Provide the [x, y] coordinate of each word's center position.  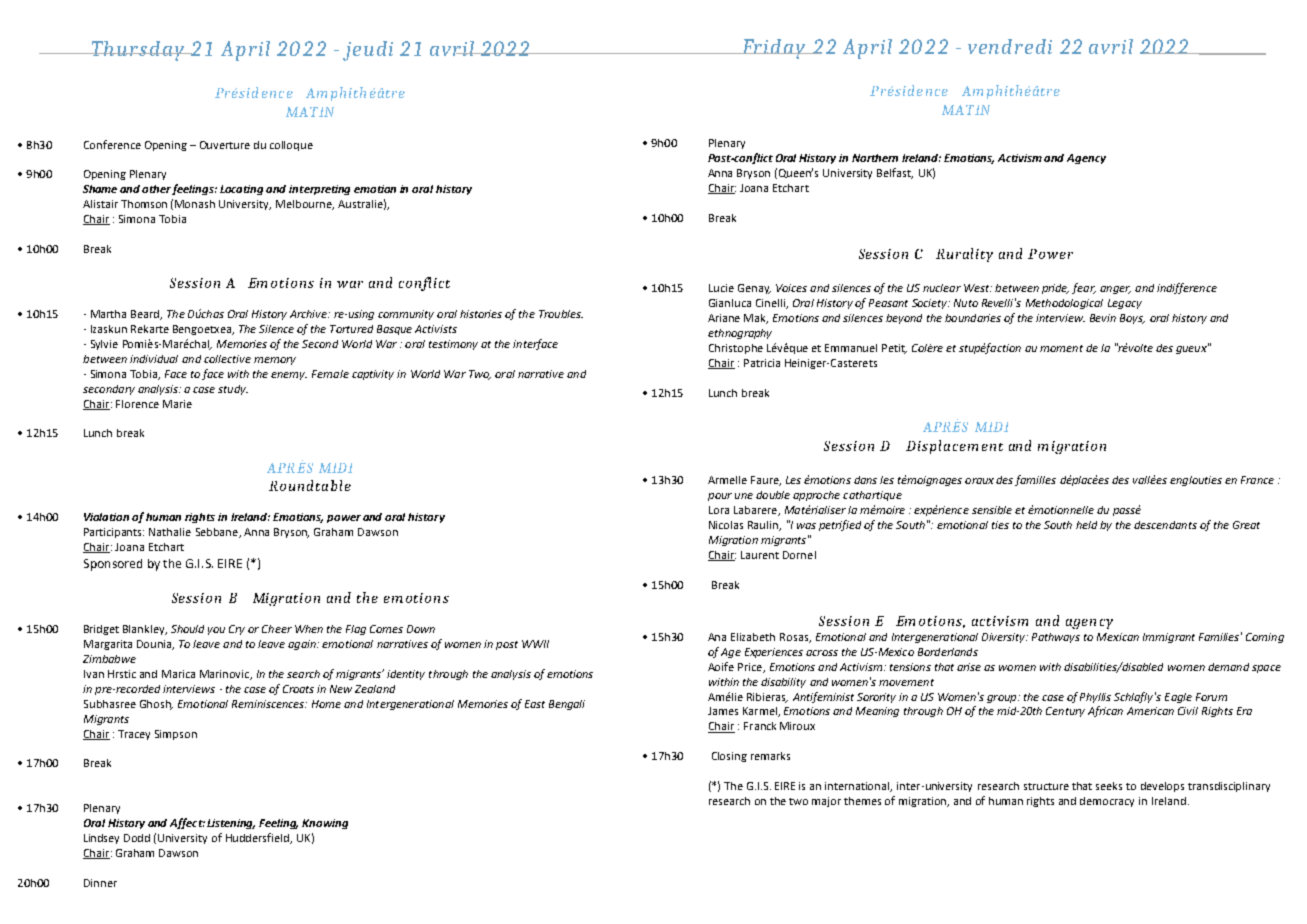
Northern [875, 158]
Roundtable [310, 485]
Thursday [138, 51]
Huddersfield [258, 838]
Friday [774, 49]
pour [720, 497]
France [1257, 480]
